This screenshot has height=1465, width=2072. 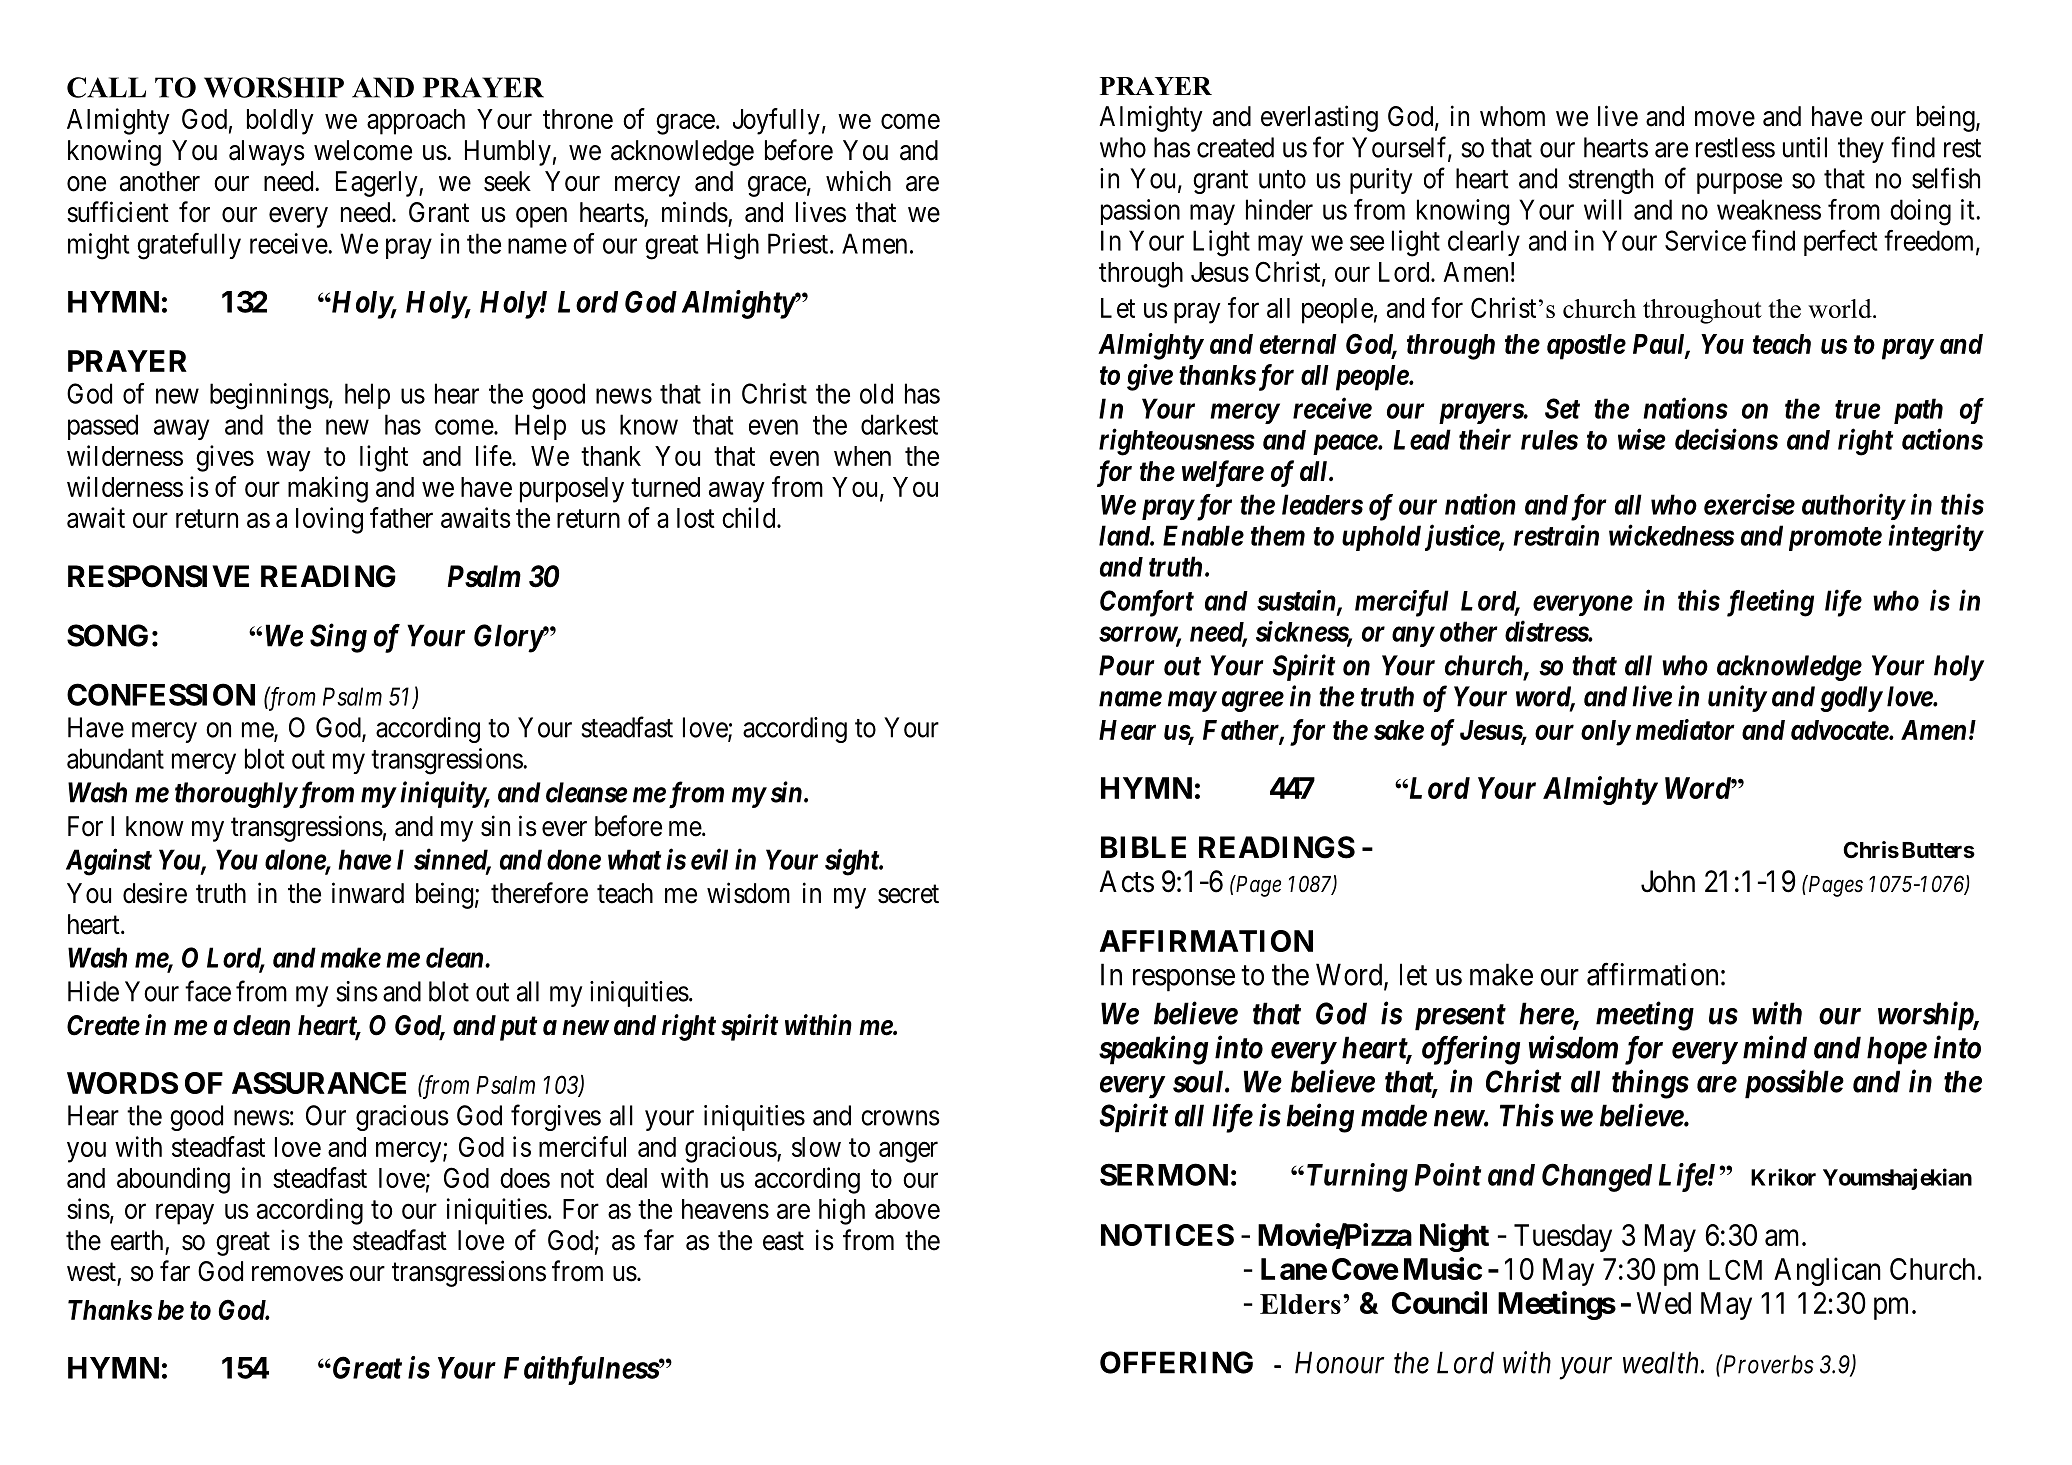 I want to click on Pour, so click(x=1126, y=665).
